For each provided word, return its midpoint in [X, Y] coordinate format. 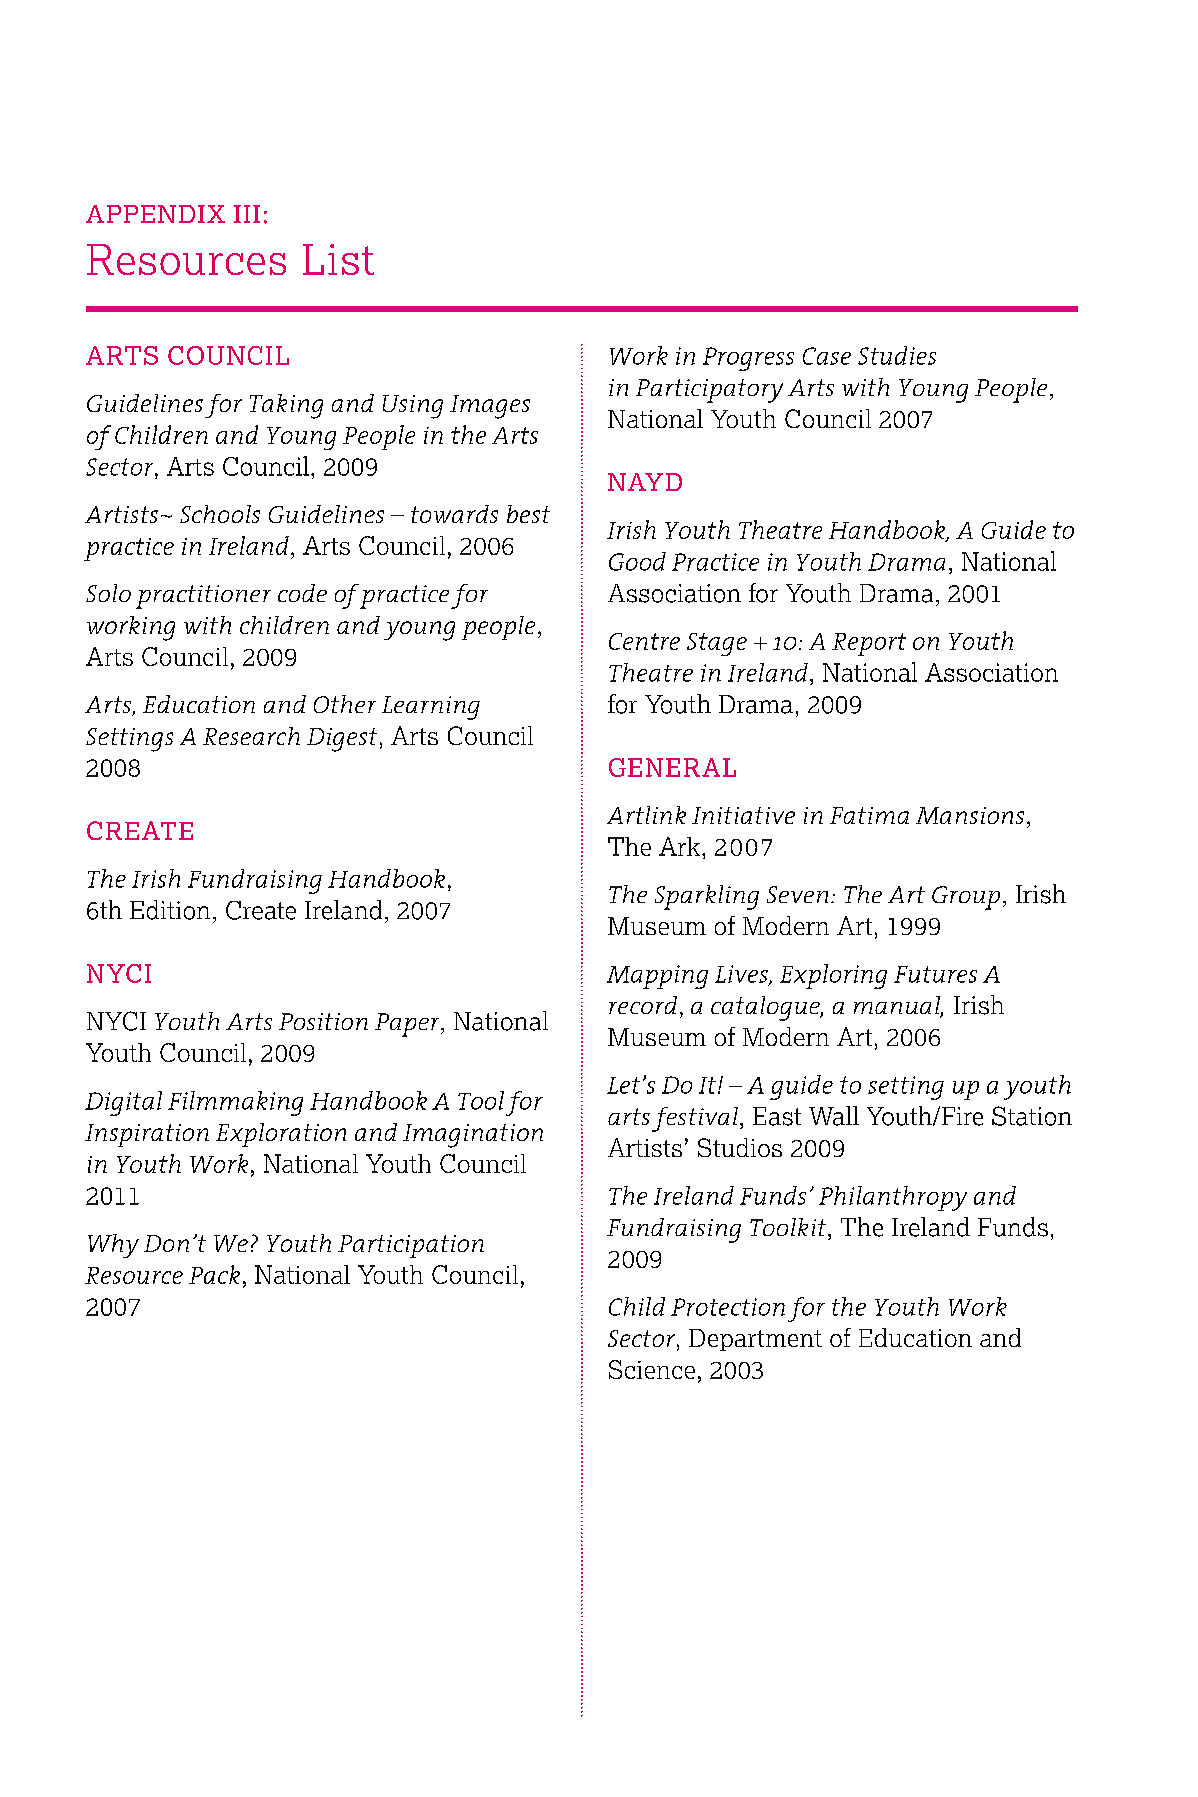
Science [652, 1369]
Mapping [657, 977]
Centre [644, 641]
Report [869, 644]
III [247, 214]
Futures [935, 974]
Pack [214, 1274]
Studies [897, 355]
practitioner [203, 597]
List [338, 259]
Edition [170, 910]
